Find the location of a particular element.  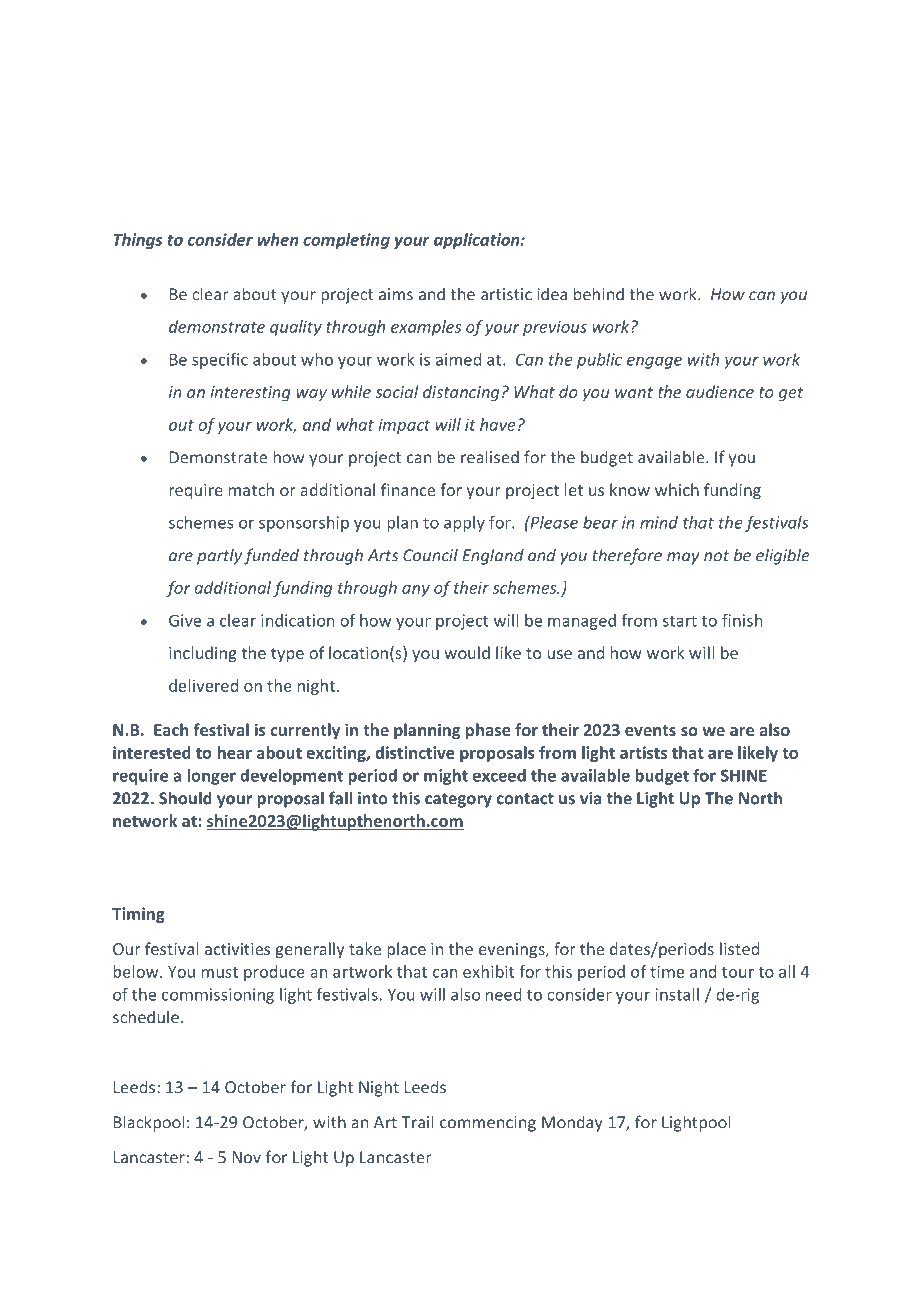

not is located at coordinates (716, 556).
